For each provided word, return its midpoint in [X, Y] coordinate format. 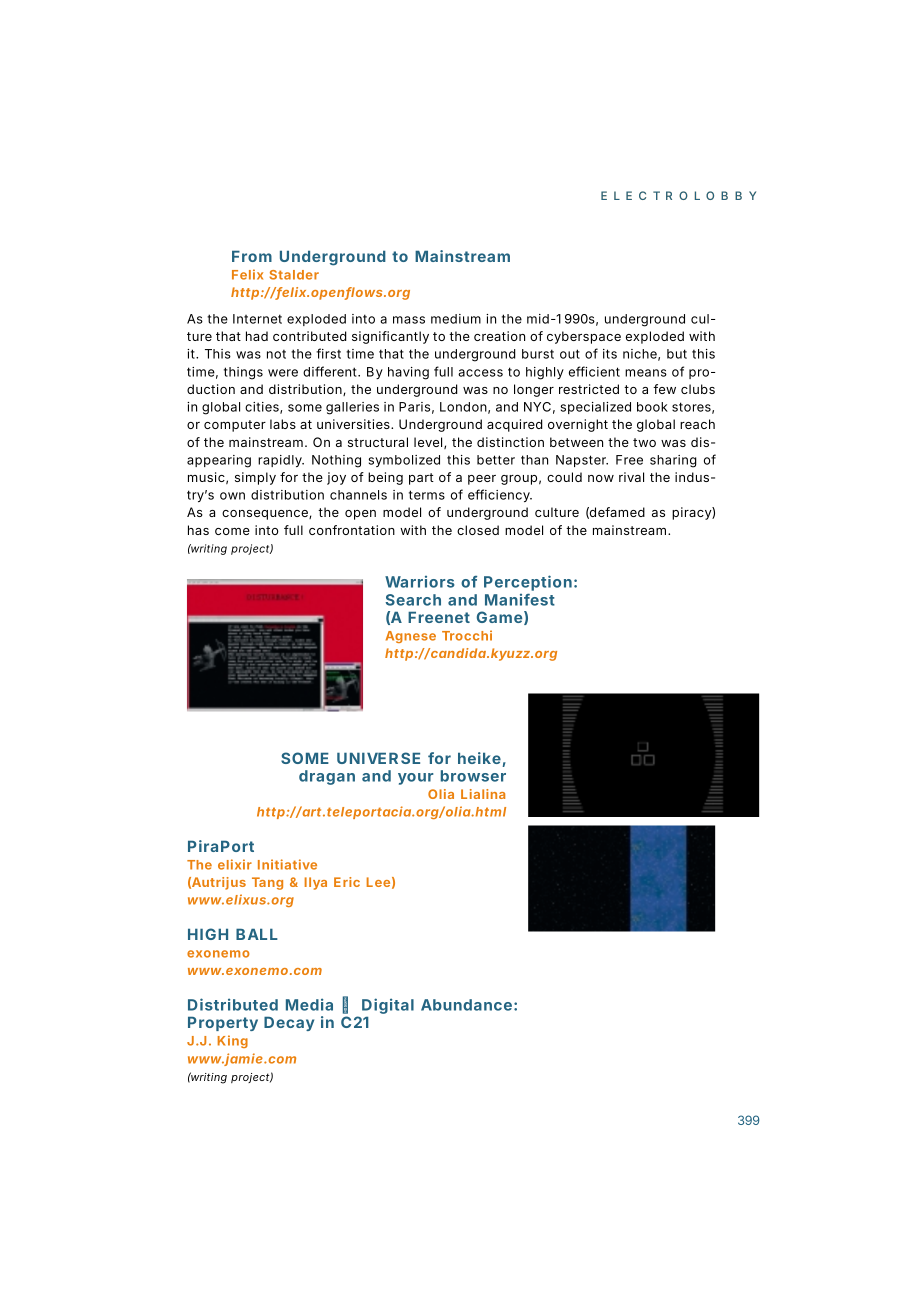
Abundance [466, 1005]
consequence [266, 515]
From [252, 256]
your [415, 779]
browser [473, 776]
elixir [235, 864]
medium [456, 319]
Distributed [233, 1004]
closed [478, 530]
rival [631, 477]
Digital [388, 1007]
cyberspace [584, 337]
